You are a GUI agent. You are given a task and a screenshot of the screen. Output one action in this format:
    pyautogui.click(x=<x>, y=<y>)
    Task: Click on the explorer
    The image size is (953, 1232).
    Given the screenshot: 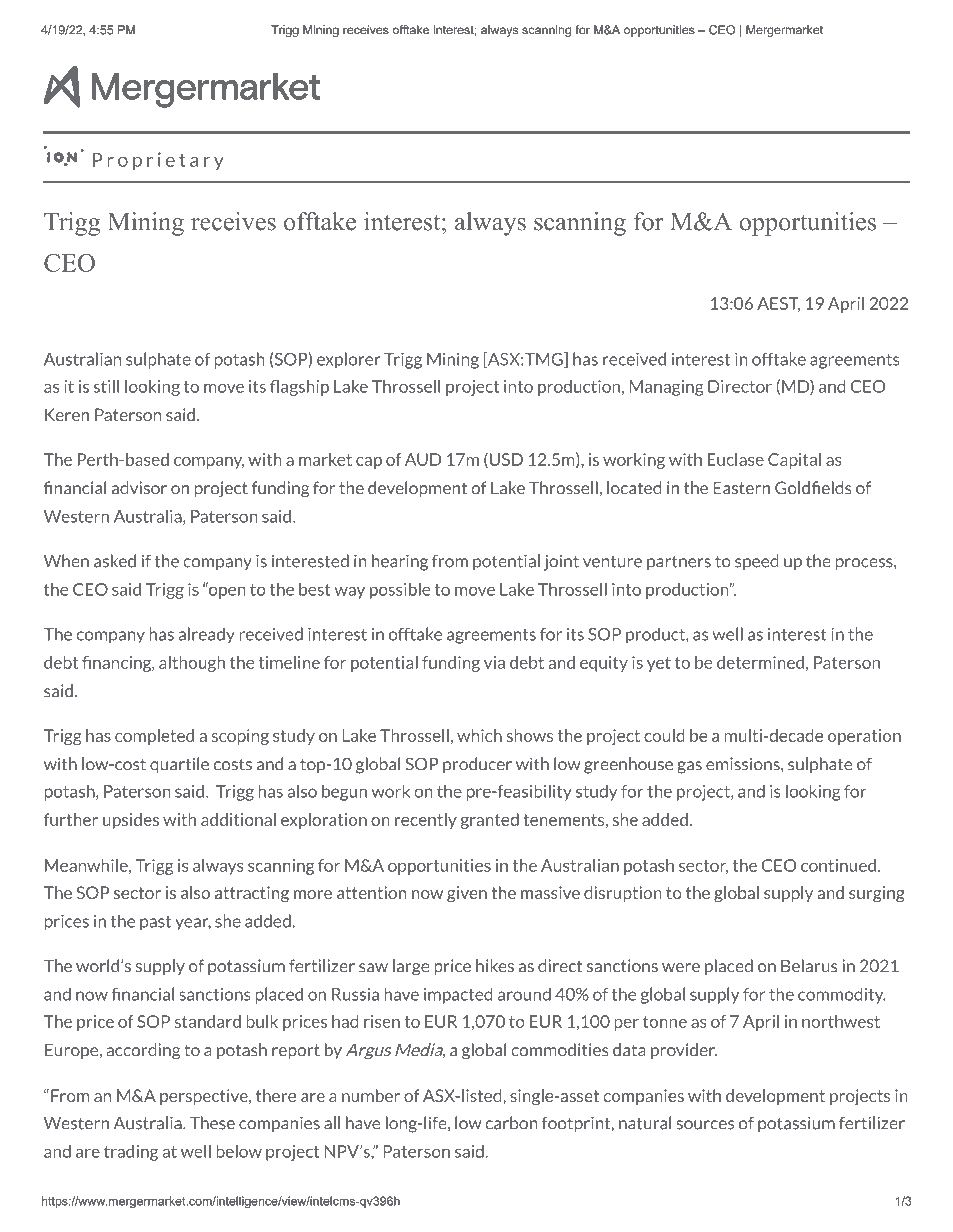 What is the action you would take?
    pyautogui.click(x=349, y=360)
